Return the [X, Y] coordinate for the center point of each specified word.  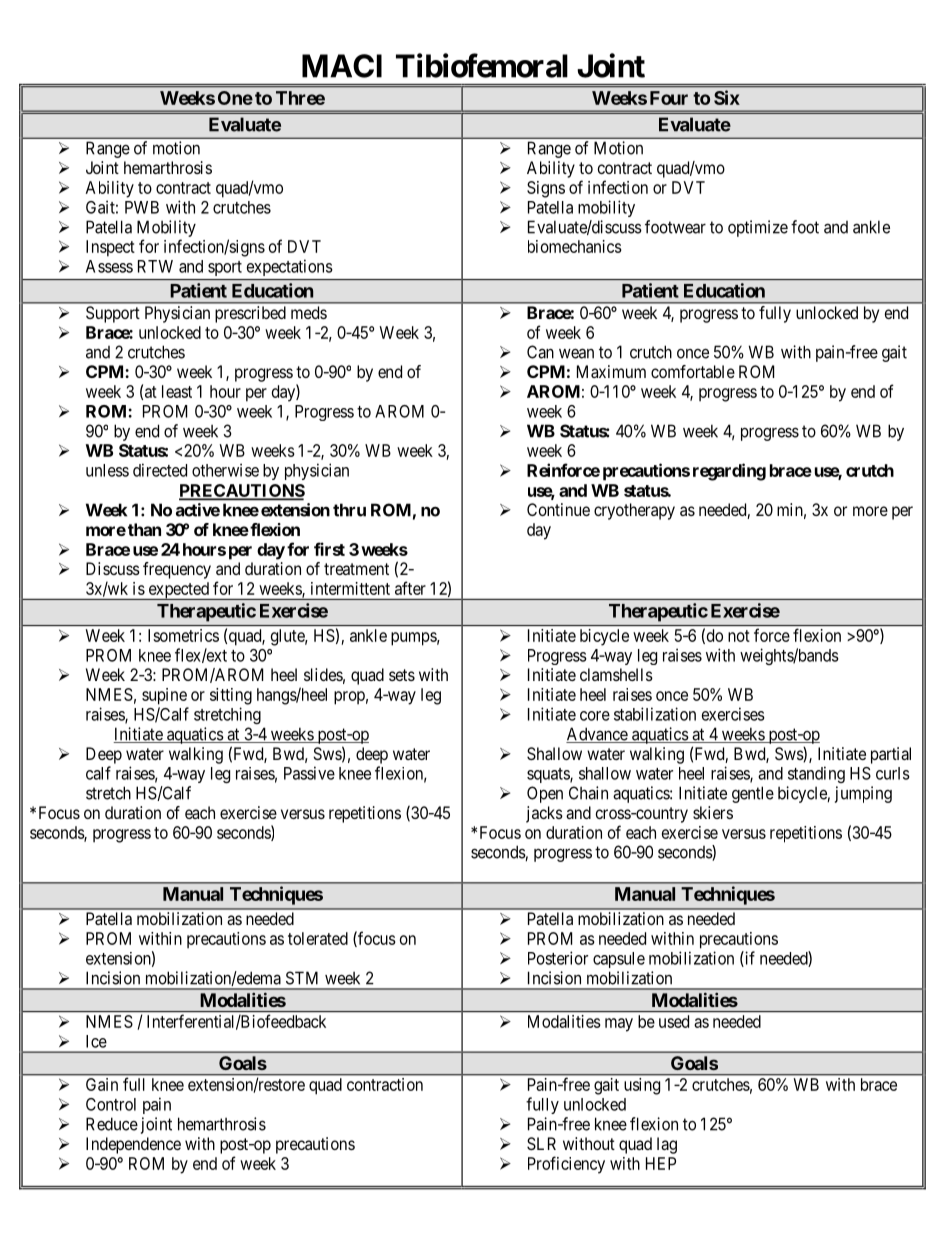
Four [669, 98]
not [739, 636]
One [235, 98]
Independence [133, 1145]
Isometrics [183, 635]
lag [667, 1145]
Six [727, 97]
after [410, 588]
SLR [541, 1143]
